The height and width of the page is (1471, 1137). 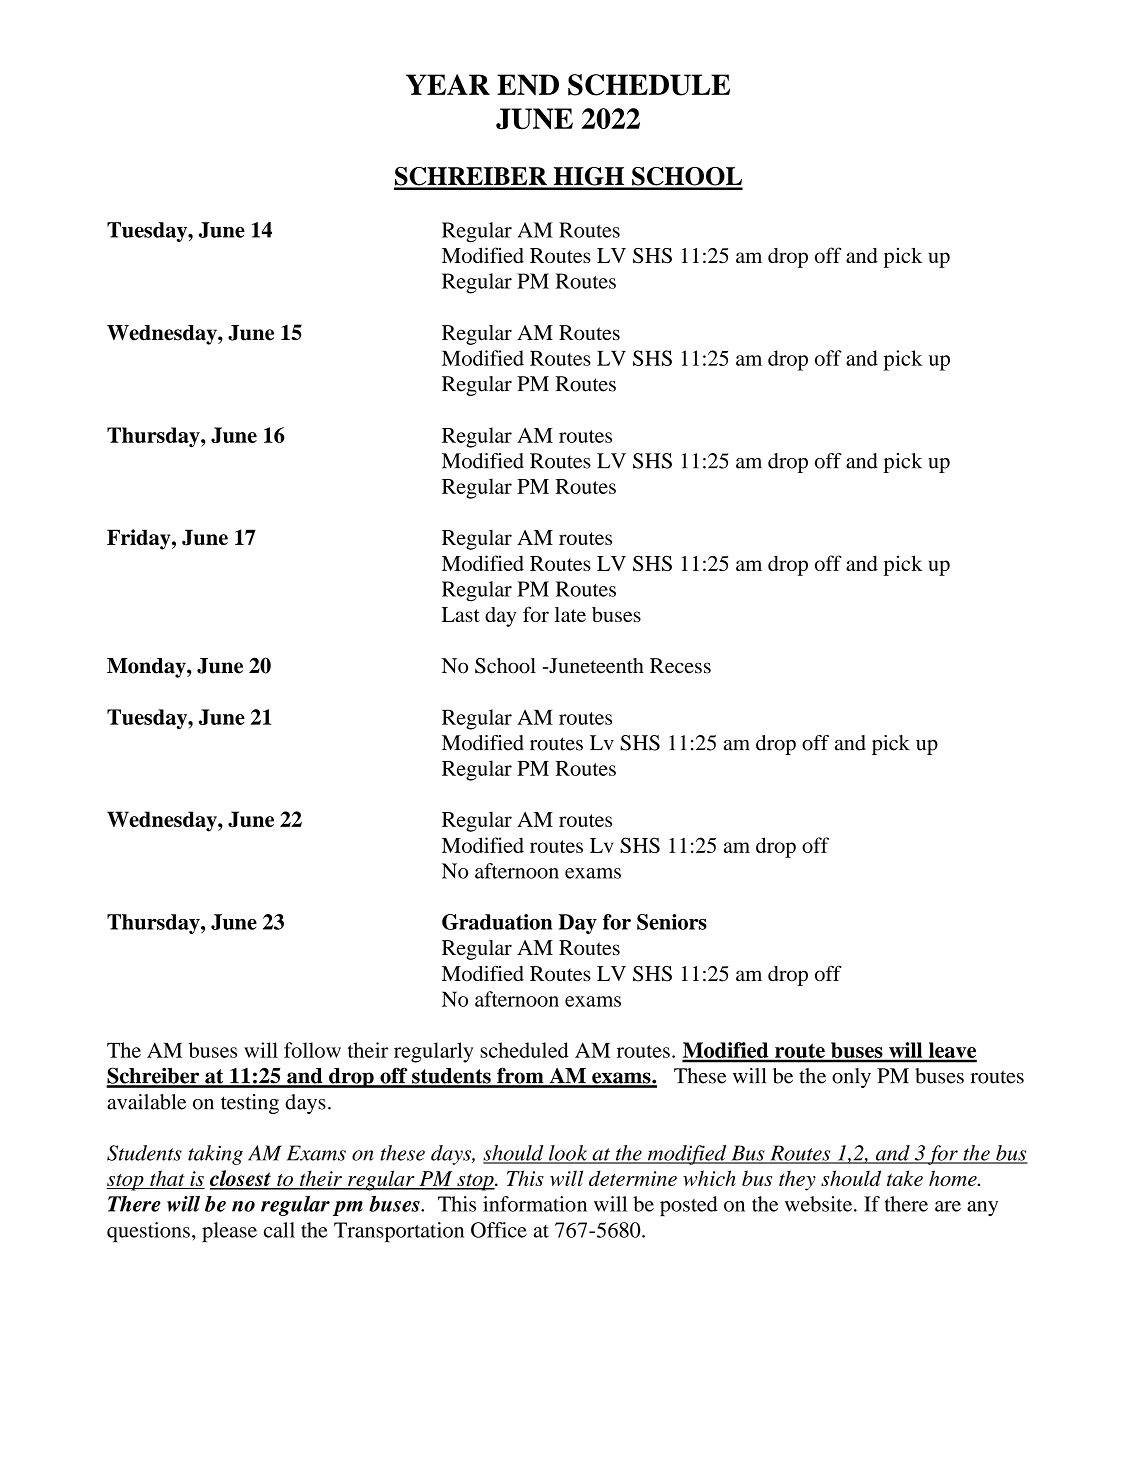 I want to click on Seniors, so click(x=672, y=922).
